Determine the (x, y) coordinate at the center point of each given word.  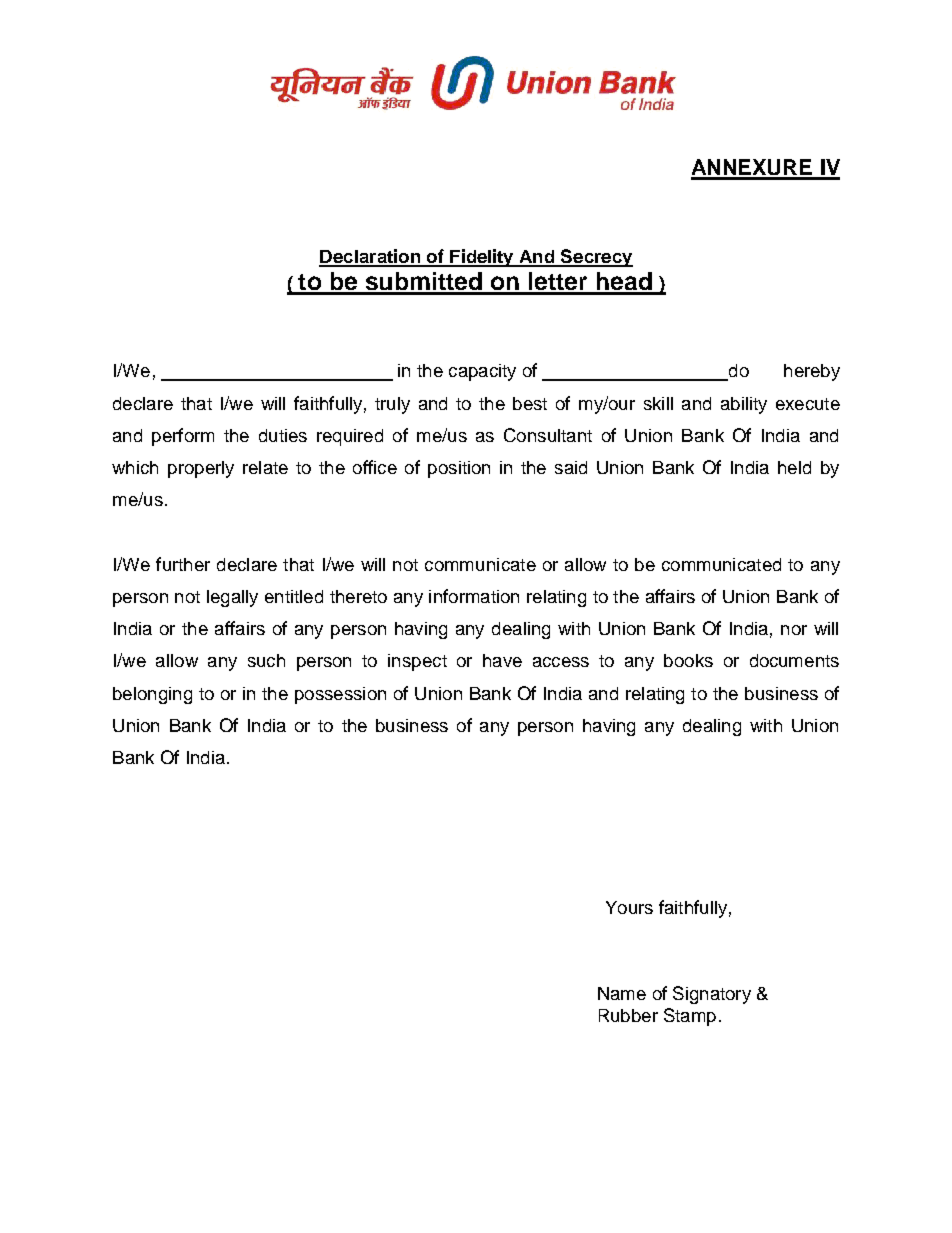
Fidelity (482, 258)
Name (622, 993)
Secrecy (596, 258)
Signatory (712, 995)
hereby (812, 372)
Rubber (628, 1015)
